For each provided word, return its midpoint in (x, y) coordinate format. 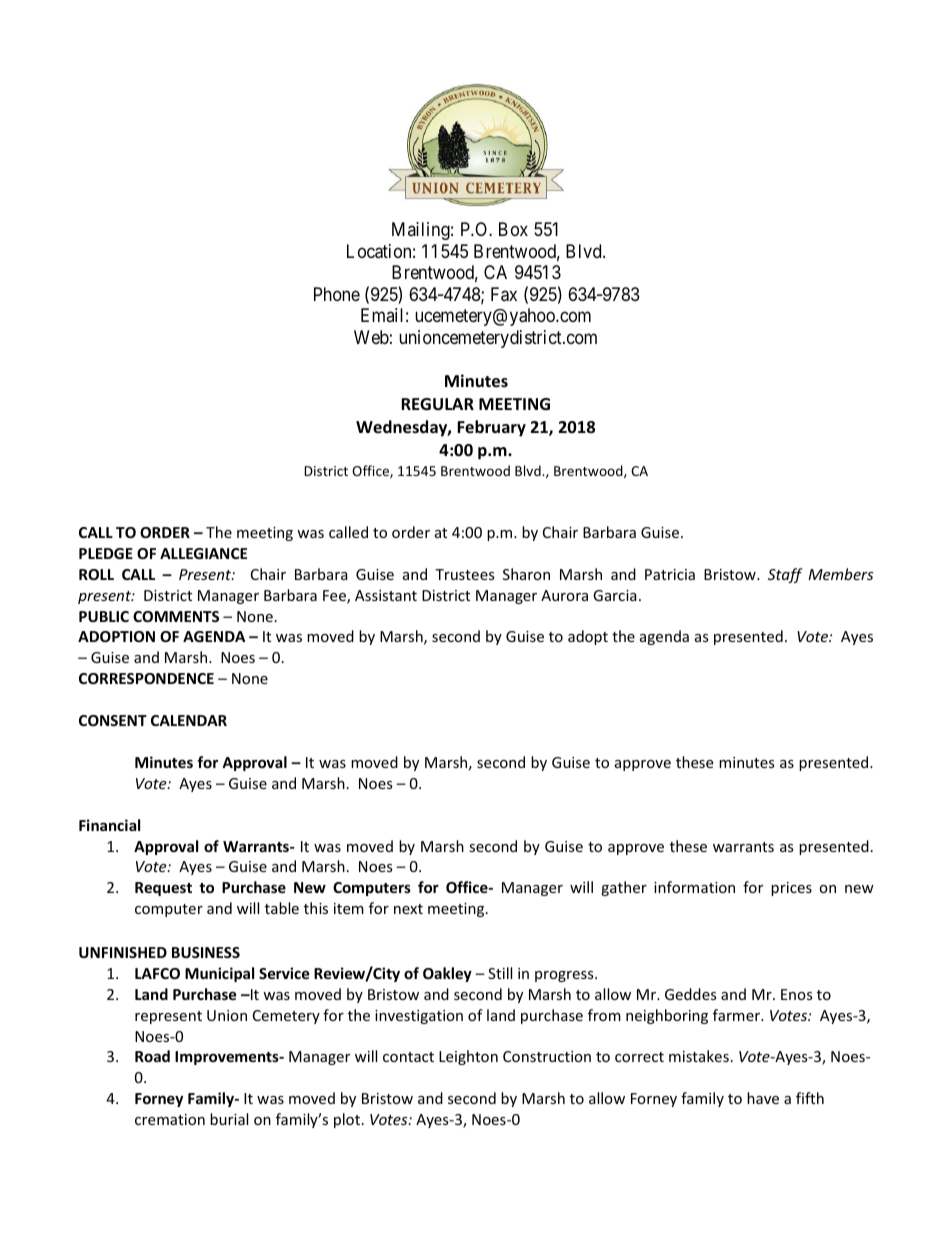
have (763, 1098)
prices (791, 889)
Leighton (468, 1057)
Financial (109, 825)
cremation (170, 1119)
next (408, 909)
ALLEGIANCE (203, 553)
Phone (337, 294)
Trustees (465, 574)
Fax (504, 294)
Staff (785, 575)
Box (513, 229)
